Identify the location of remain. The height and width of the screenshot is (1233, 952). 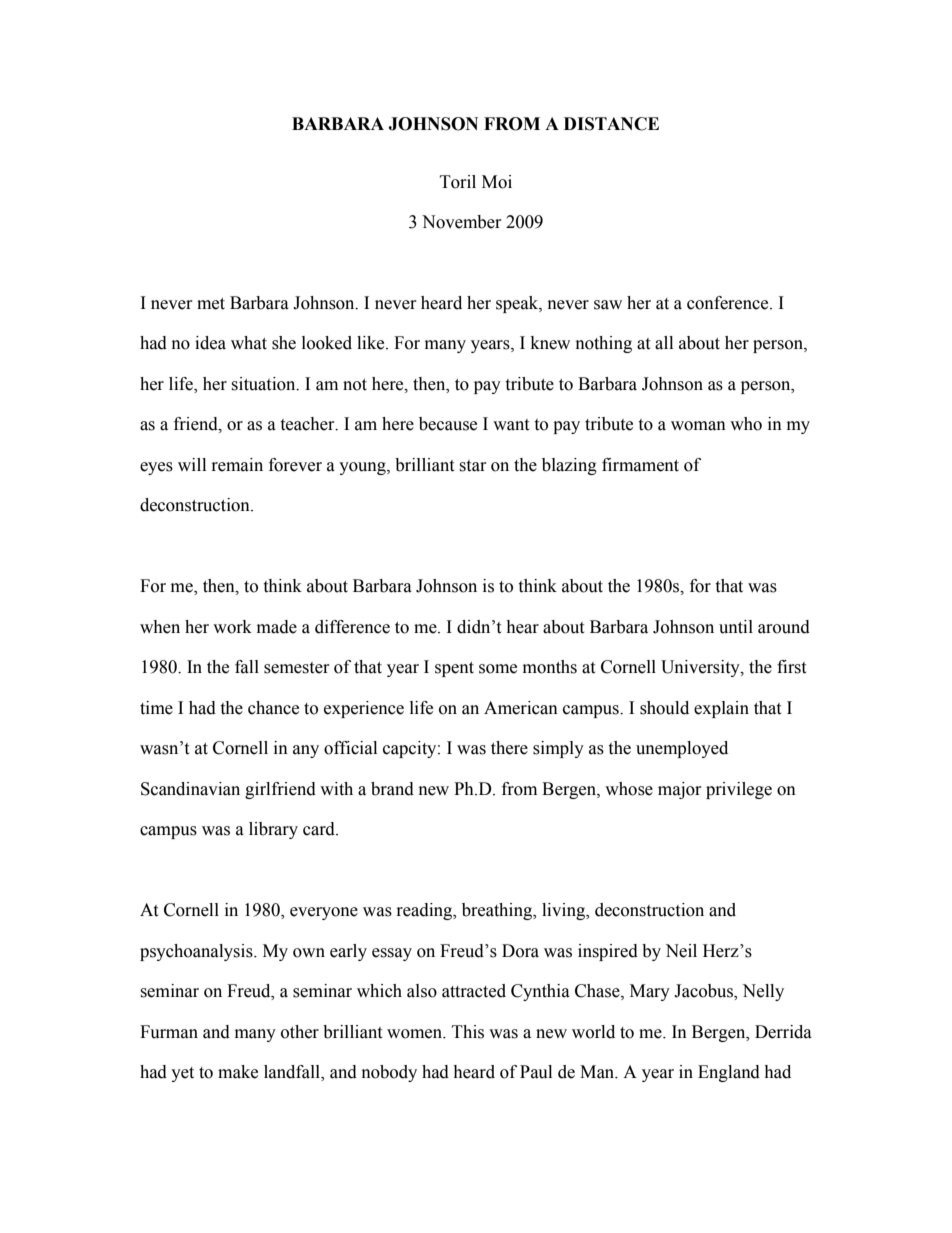
(237, 465).
